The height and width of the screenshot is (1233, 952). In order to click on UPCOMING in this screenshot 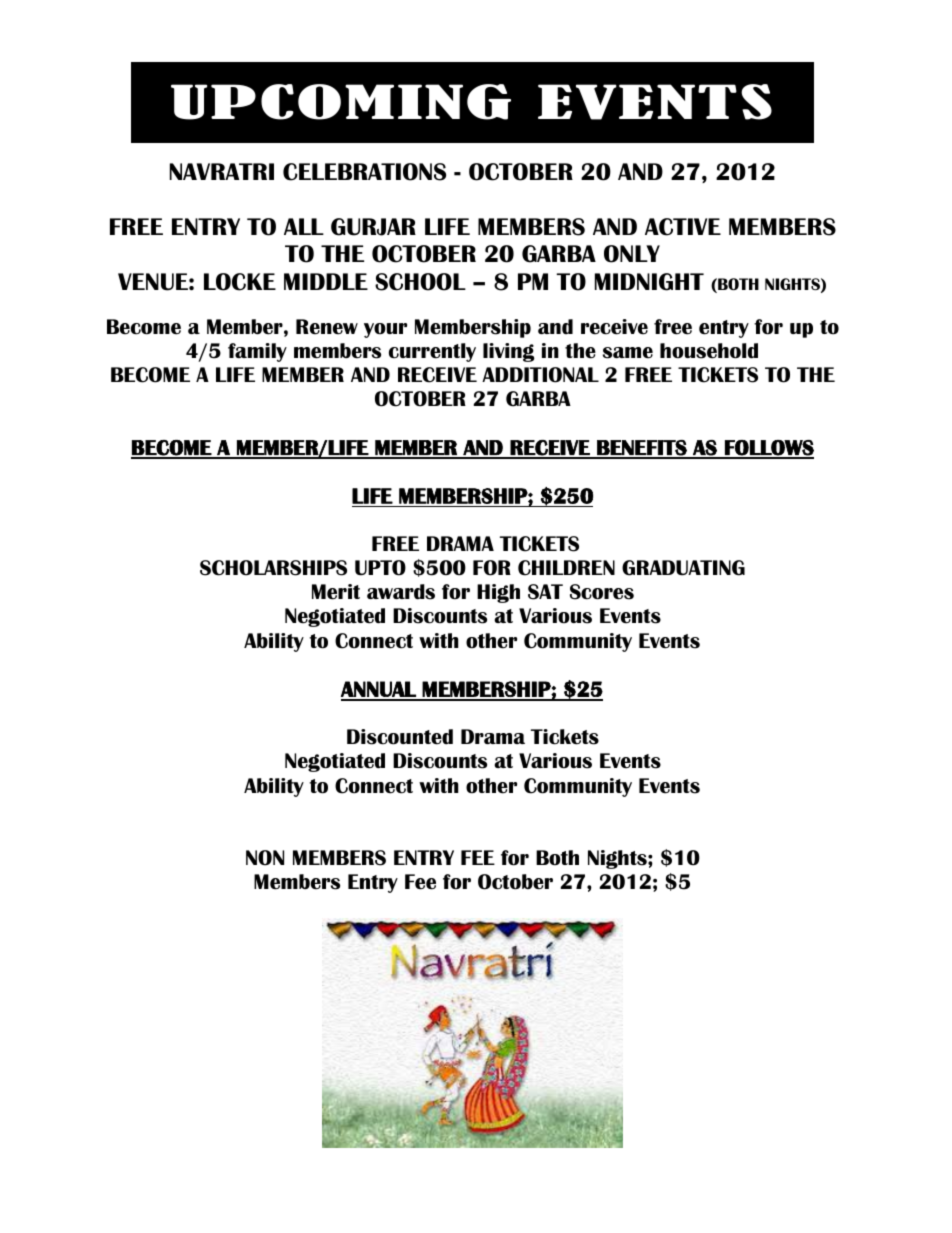, I will do `click(341, 102)`.
